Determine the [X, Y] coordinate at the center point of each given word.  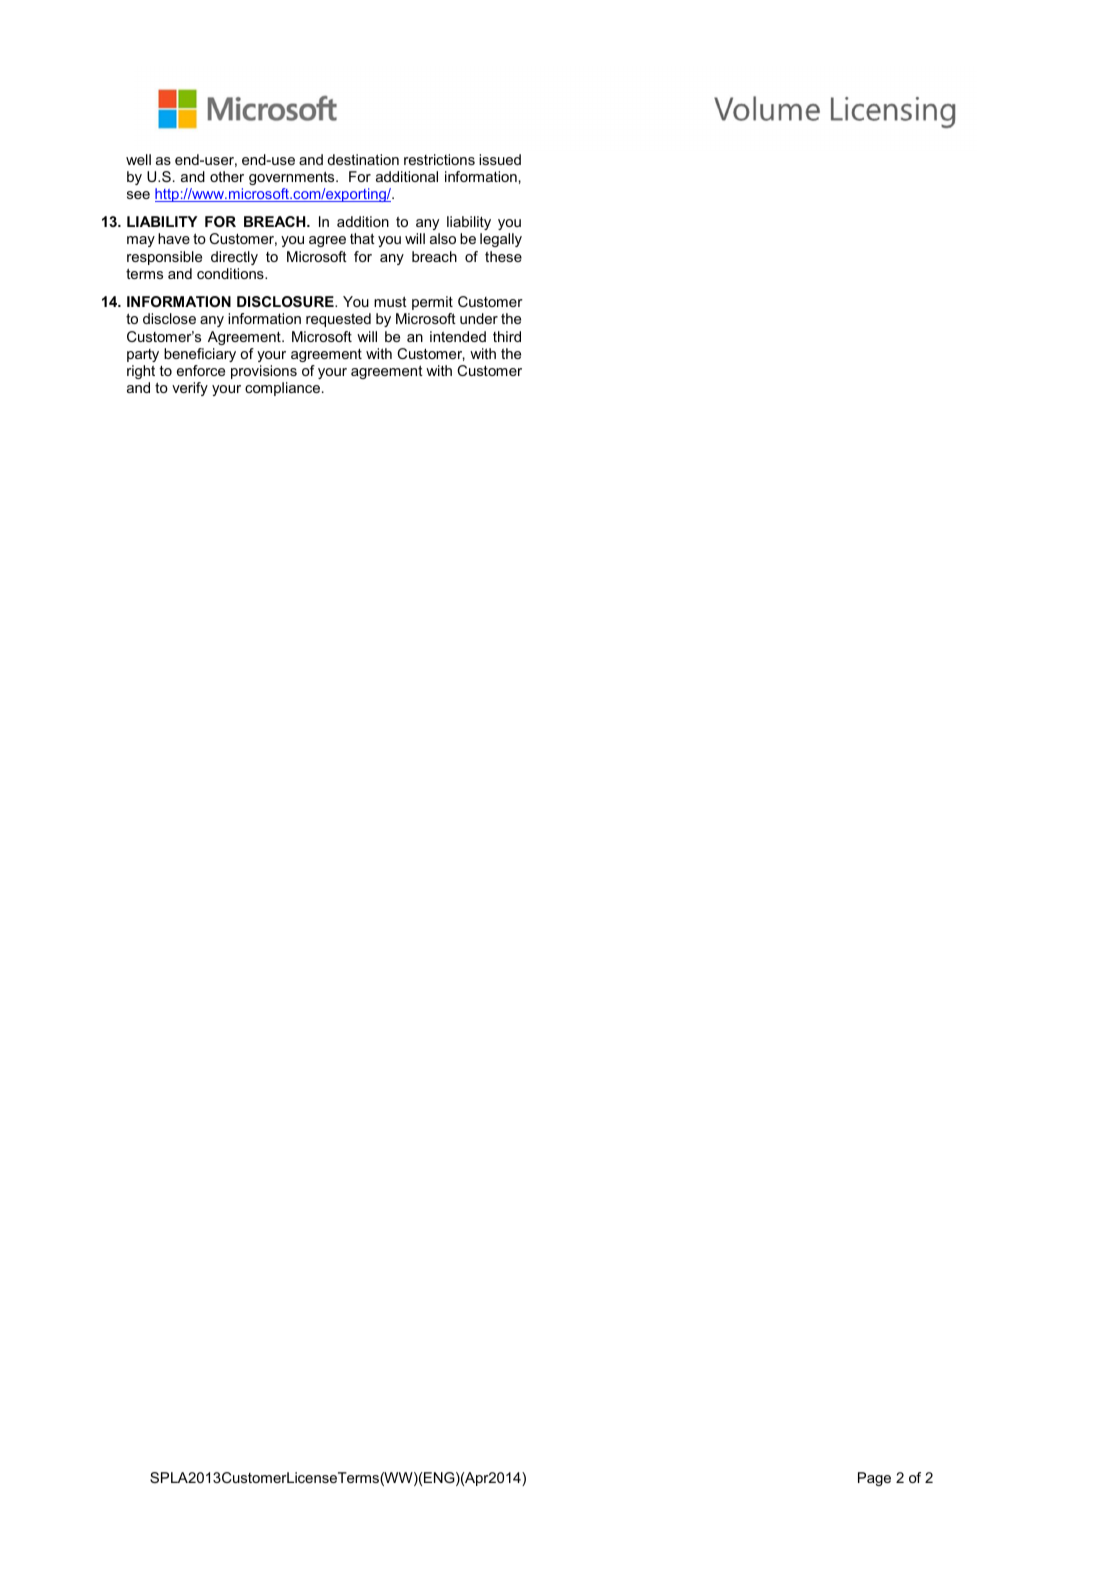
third [507, 336]
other [227, 176]
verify [190, 389]
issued [500, 159]
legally [501, 240]
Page [874, 1479]
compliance [284, 389]
